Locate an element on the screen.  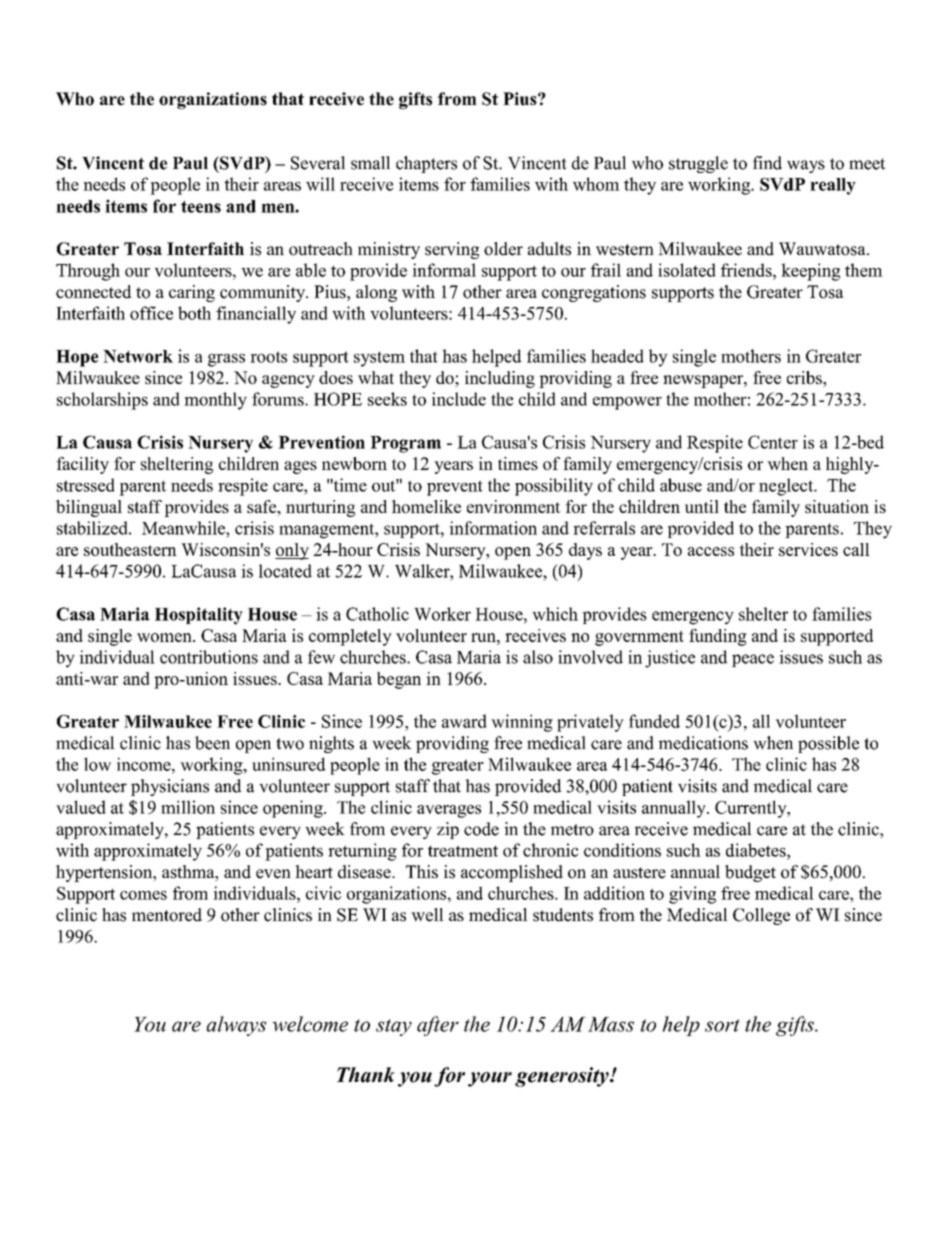
monthly is located at coordinates (215, 401).
